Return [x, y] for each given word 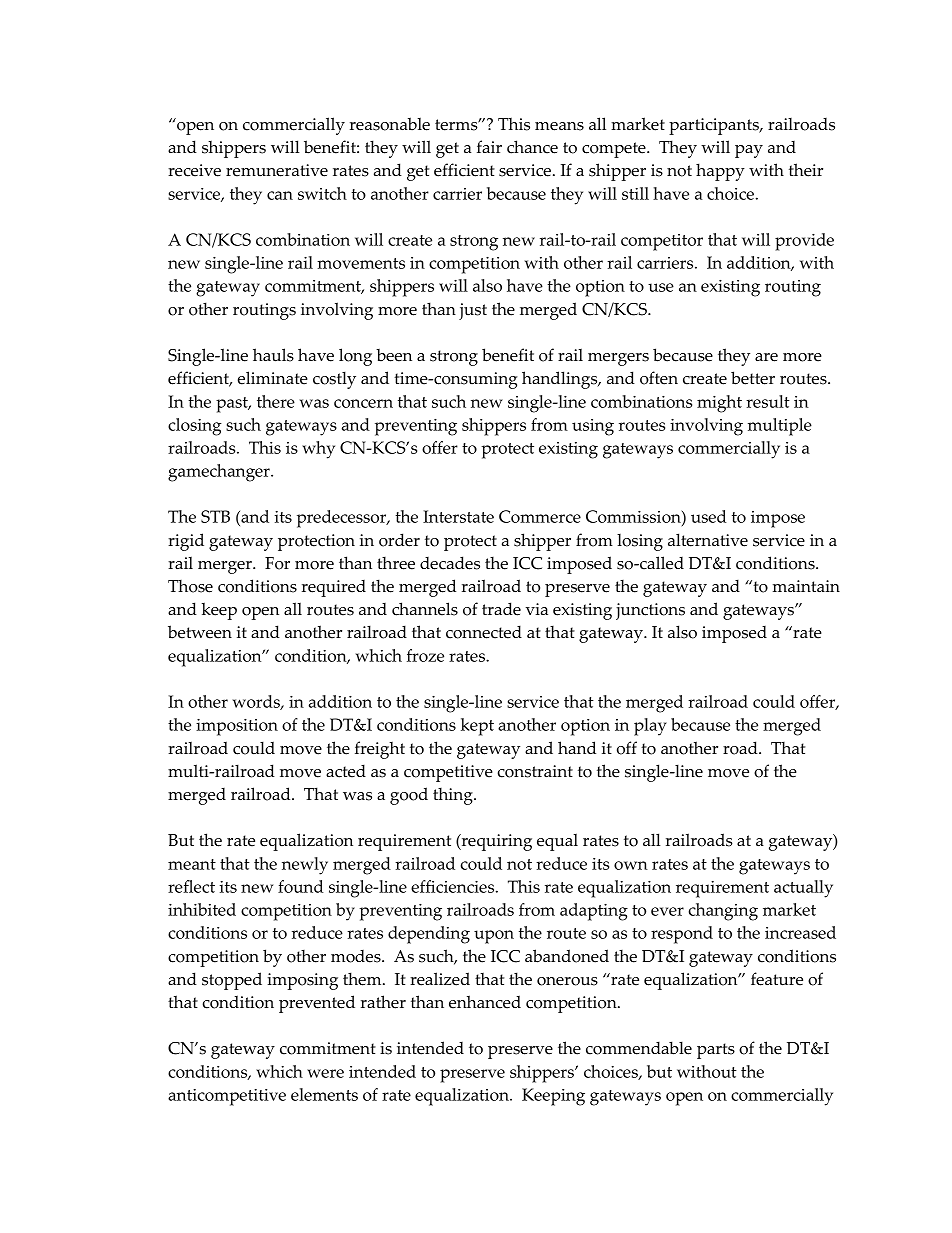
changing [723, 912]
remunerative [277, 170]
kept [477, 727]
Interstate [458, 516]
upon [494, 937]
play [650, 727]
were [325, 1073]
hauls [273, 355]
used [708, 516]
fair [489, 146]
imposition [237, 727]
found [300, 886]
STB [215, 516]
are [766, 357]
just [473, 311]
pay [749, 151]
